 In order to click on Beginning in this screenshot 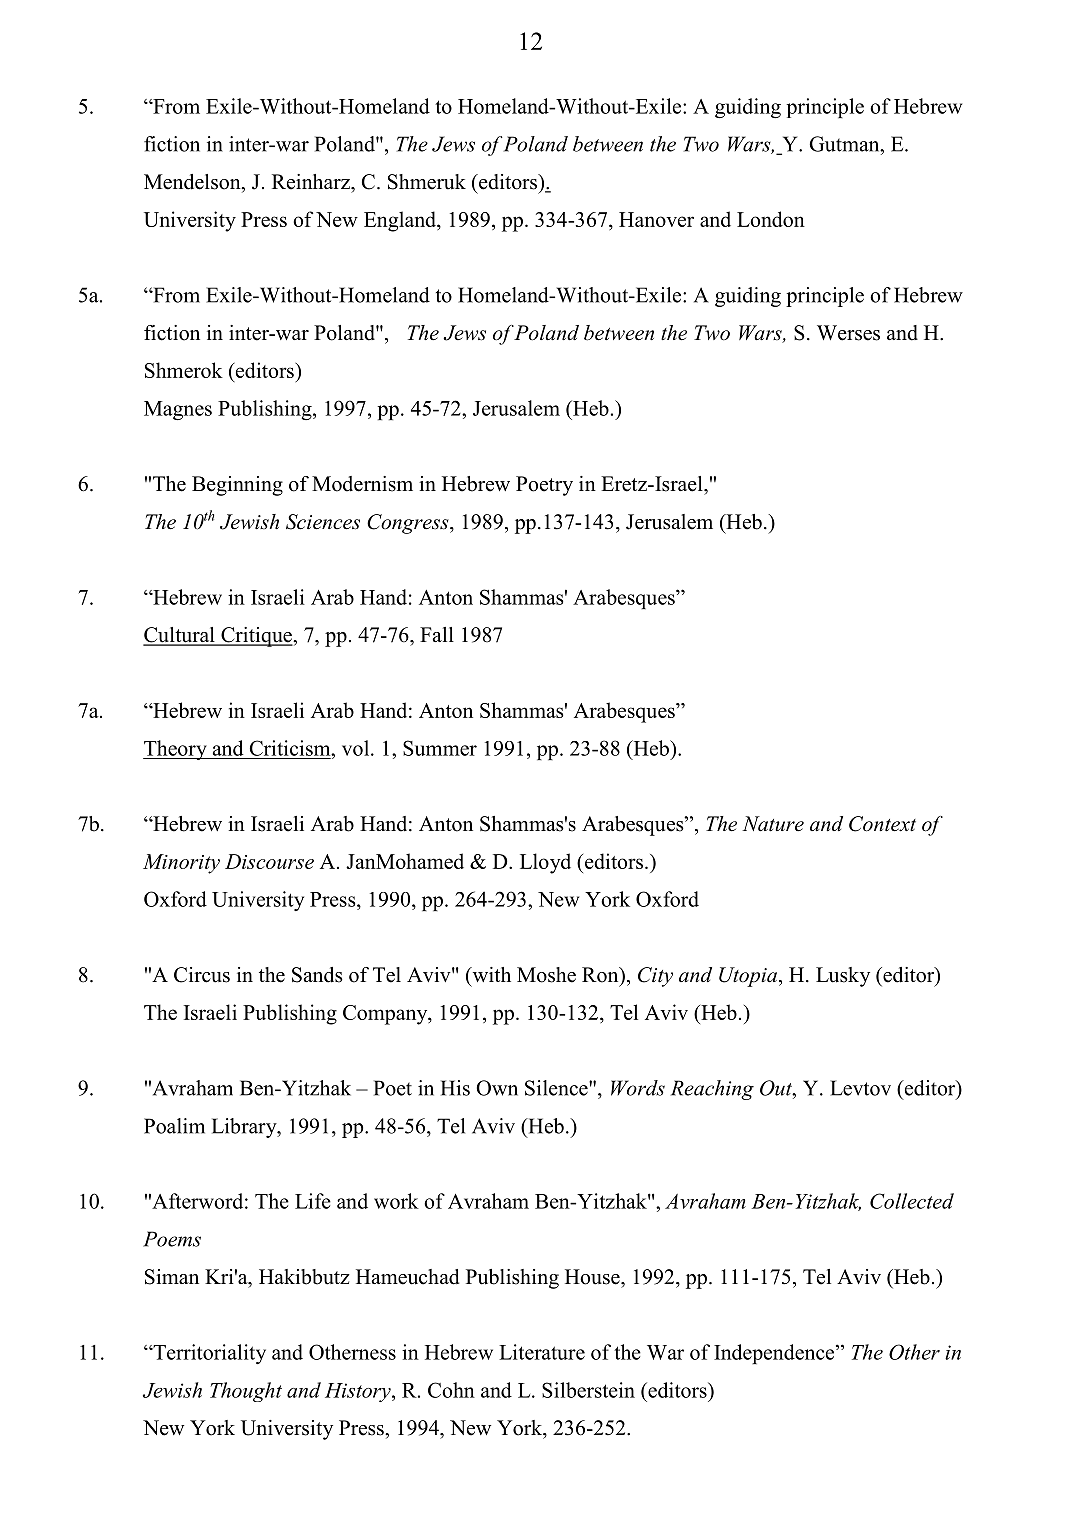, I will do `click(237, 486)`.
